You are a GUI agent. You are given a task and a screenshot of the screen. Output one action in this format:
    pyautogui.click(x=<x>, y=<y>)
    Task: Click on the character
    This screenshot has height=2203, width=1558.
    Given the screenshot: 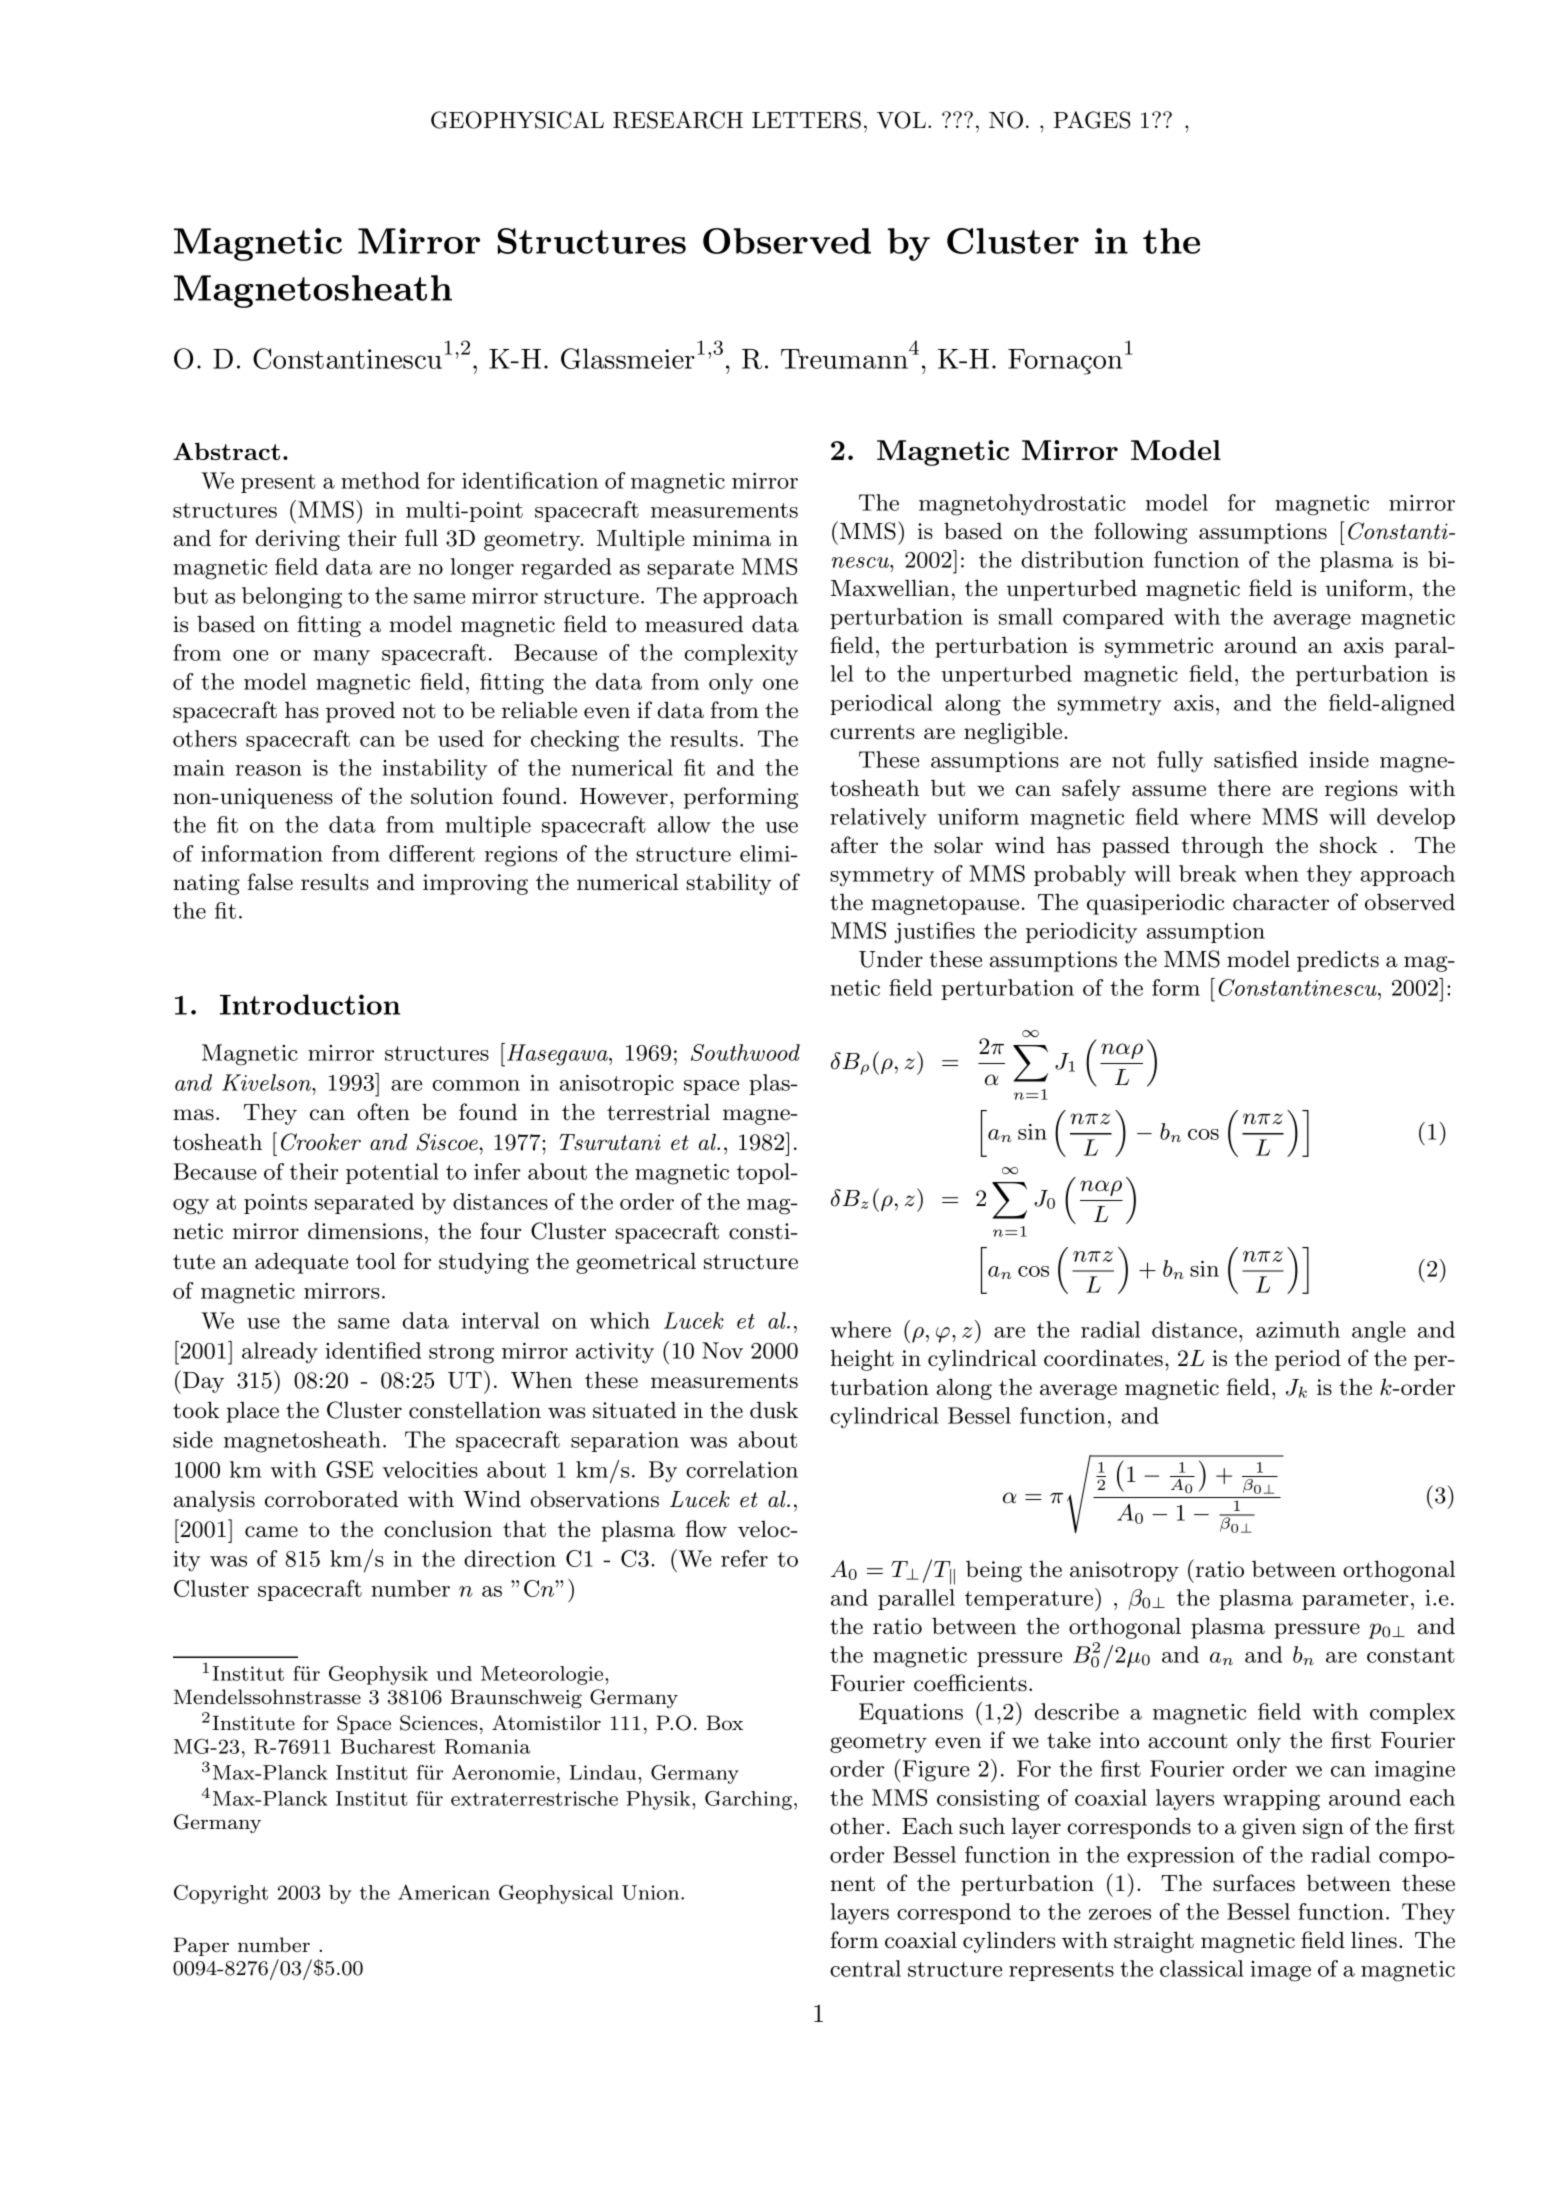 What is the action you would take?
    pyautogui.click(x=1281, y=902)
